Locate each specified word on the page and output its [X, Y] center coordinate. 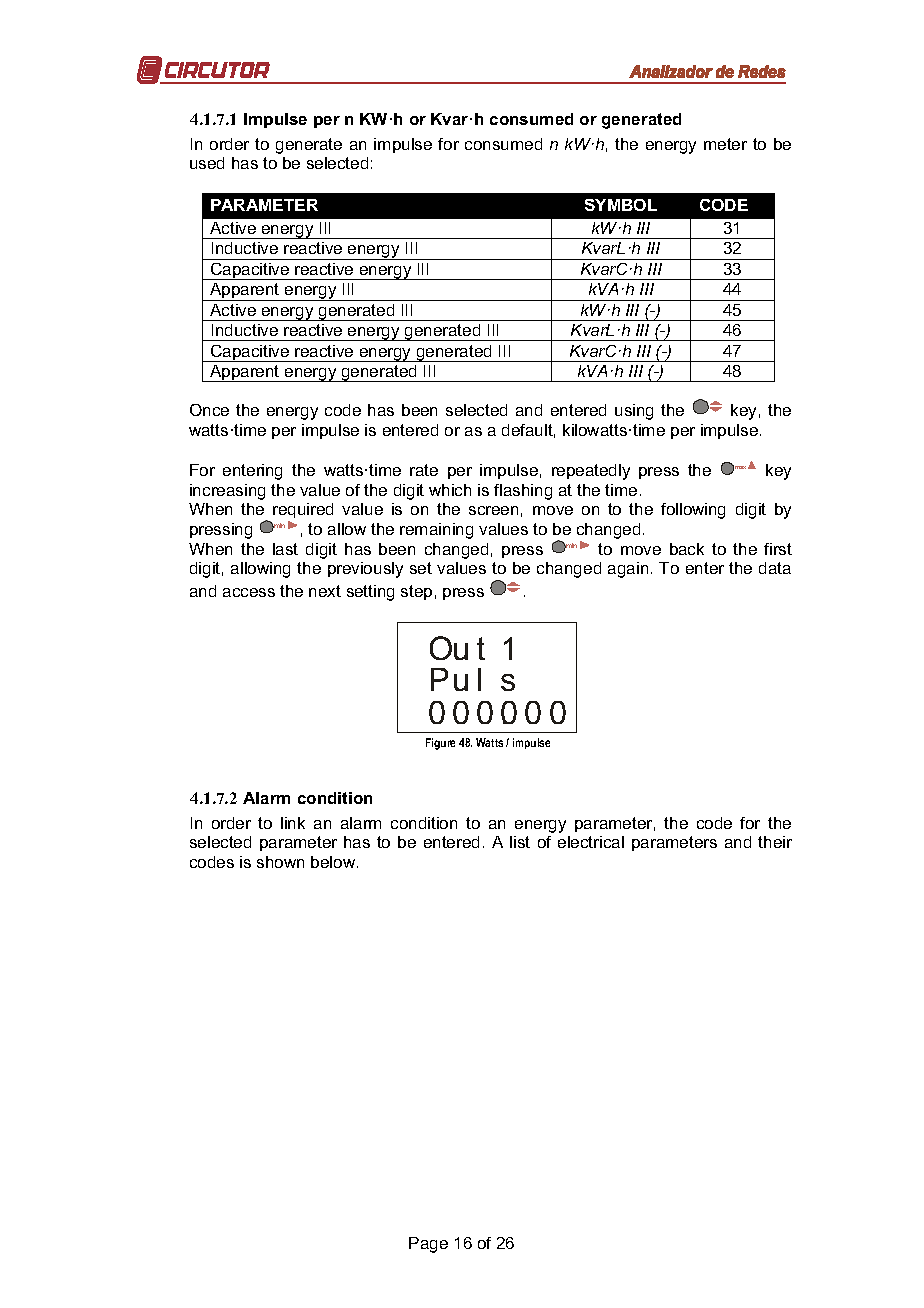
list [520, 842]
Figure [440, 744]
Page [428, 1245]
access [249, 592]
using [634, 412]
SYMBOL [621, 205]
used [207, 163]
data [775, 568]
